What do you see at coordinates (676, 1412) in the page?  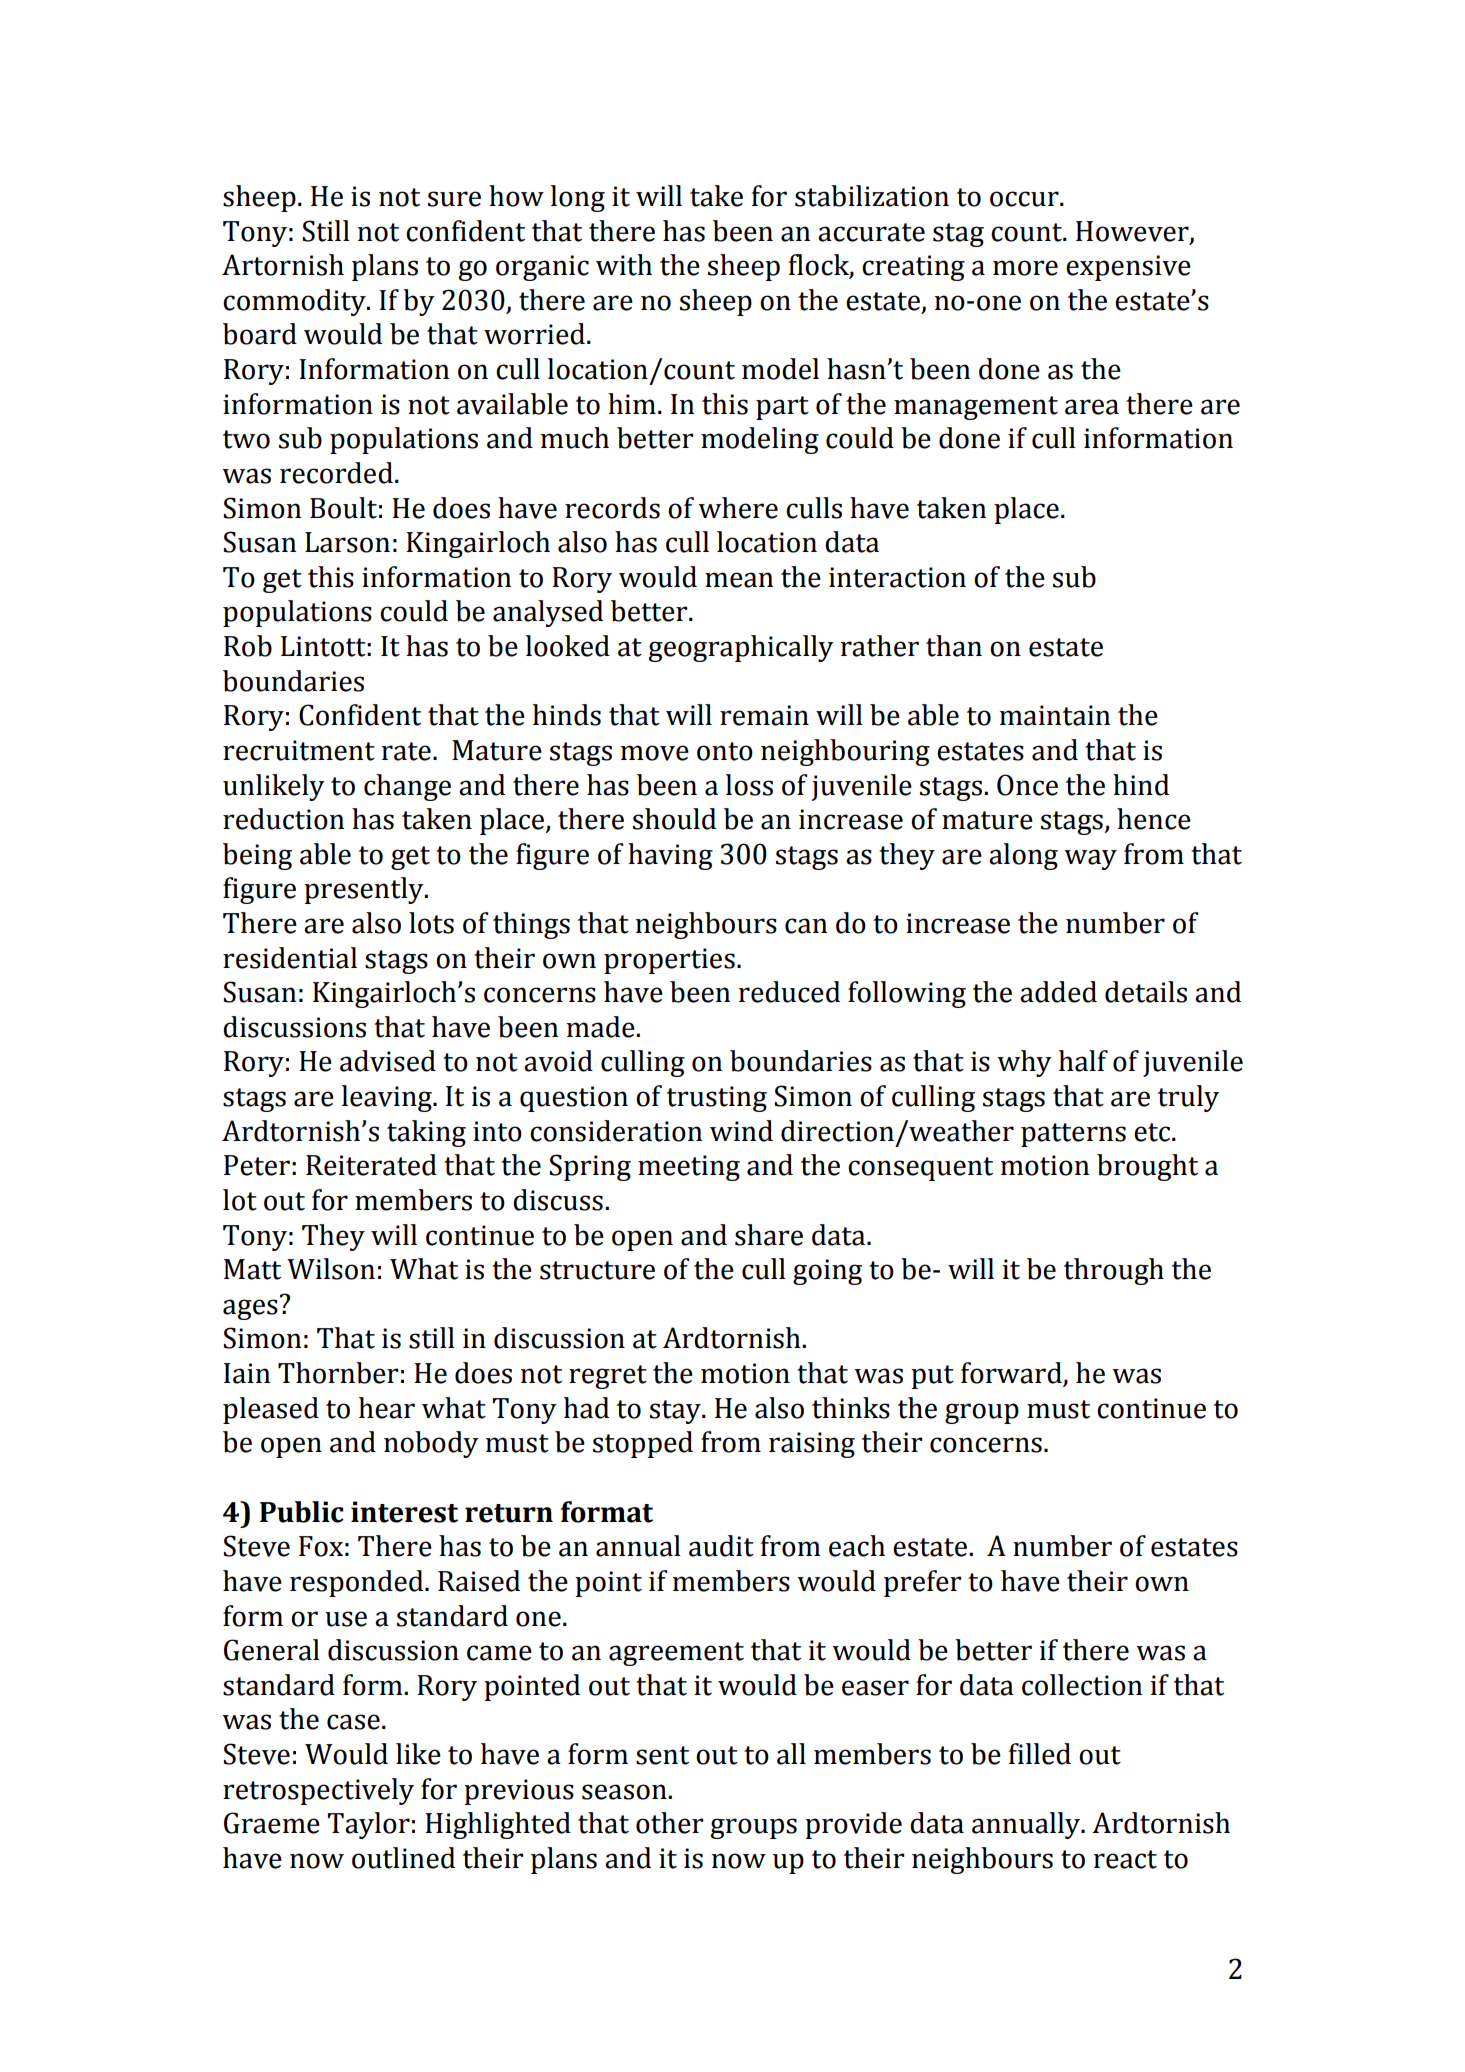 I see `stay` at bounding box center [676, 1412].
